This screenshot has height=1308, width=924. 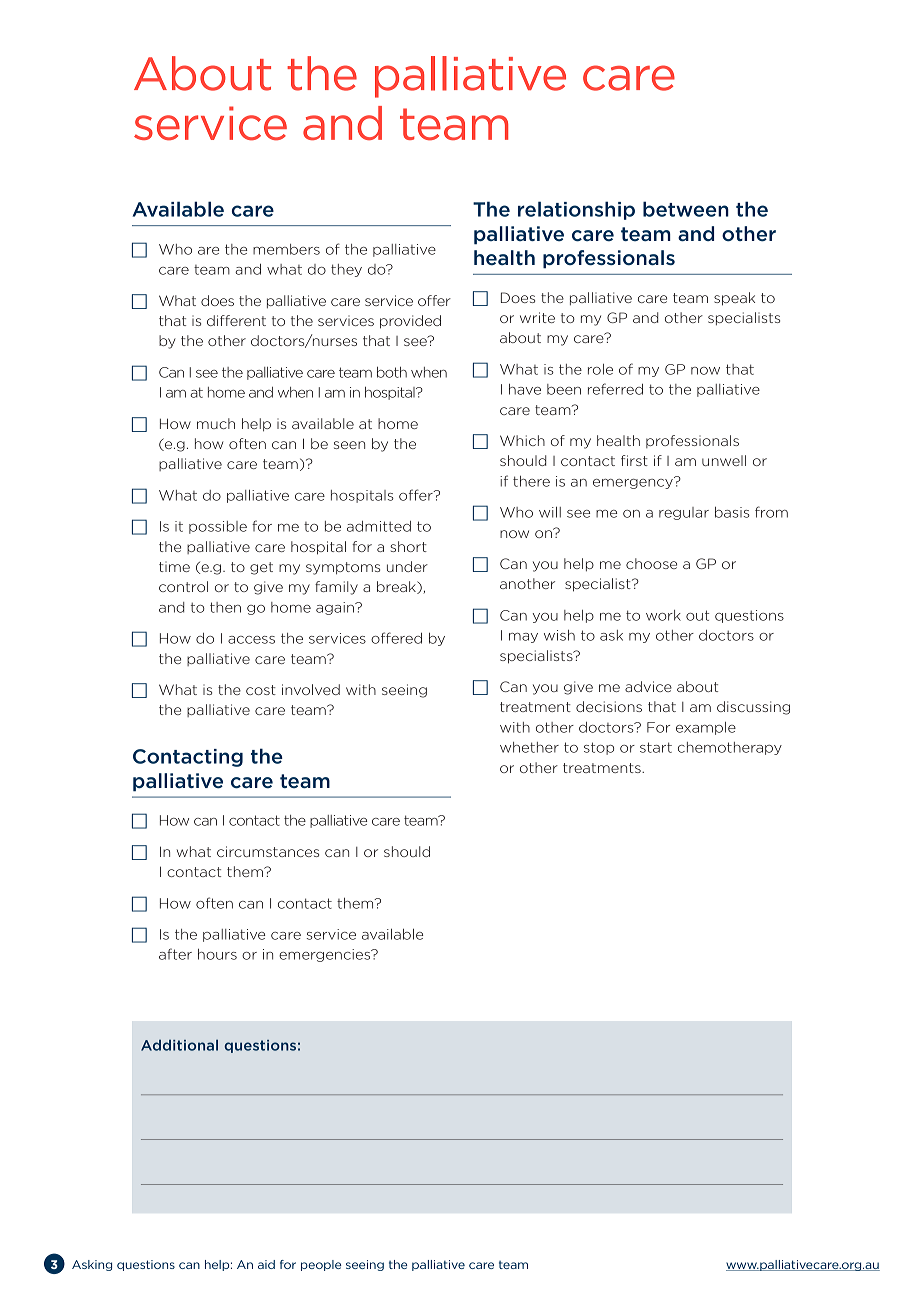 I want to click on whether, so click(x=529, y=747).
